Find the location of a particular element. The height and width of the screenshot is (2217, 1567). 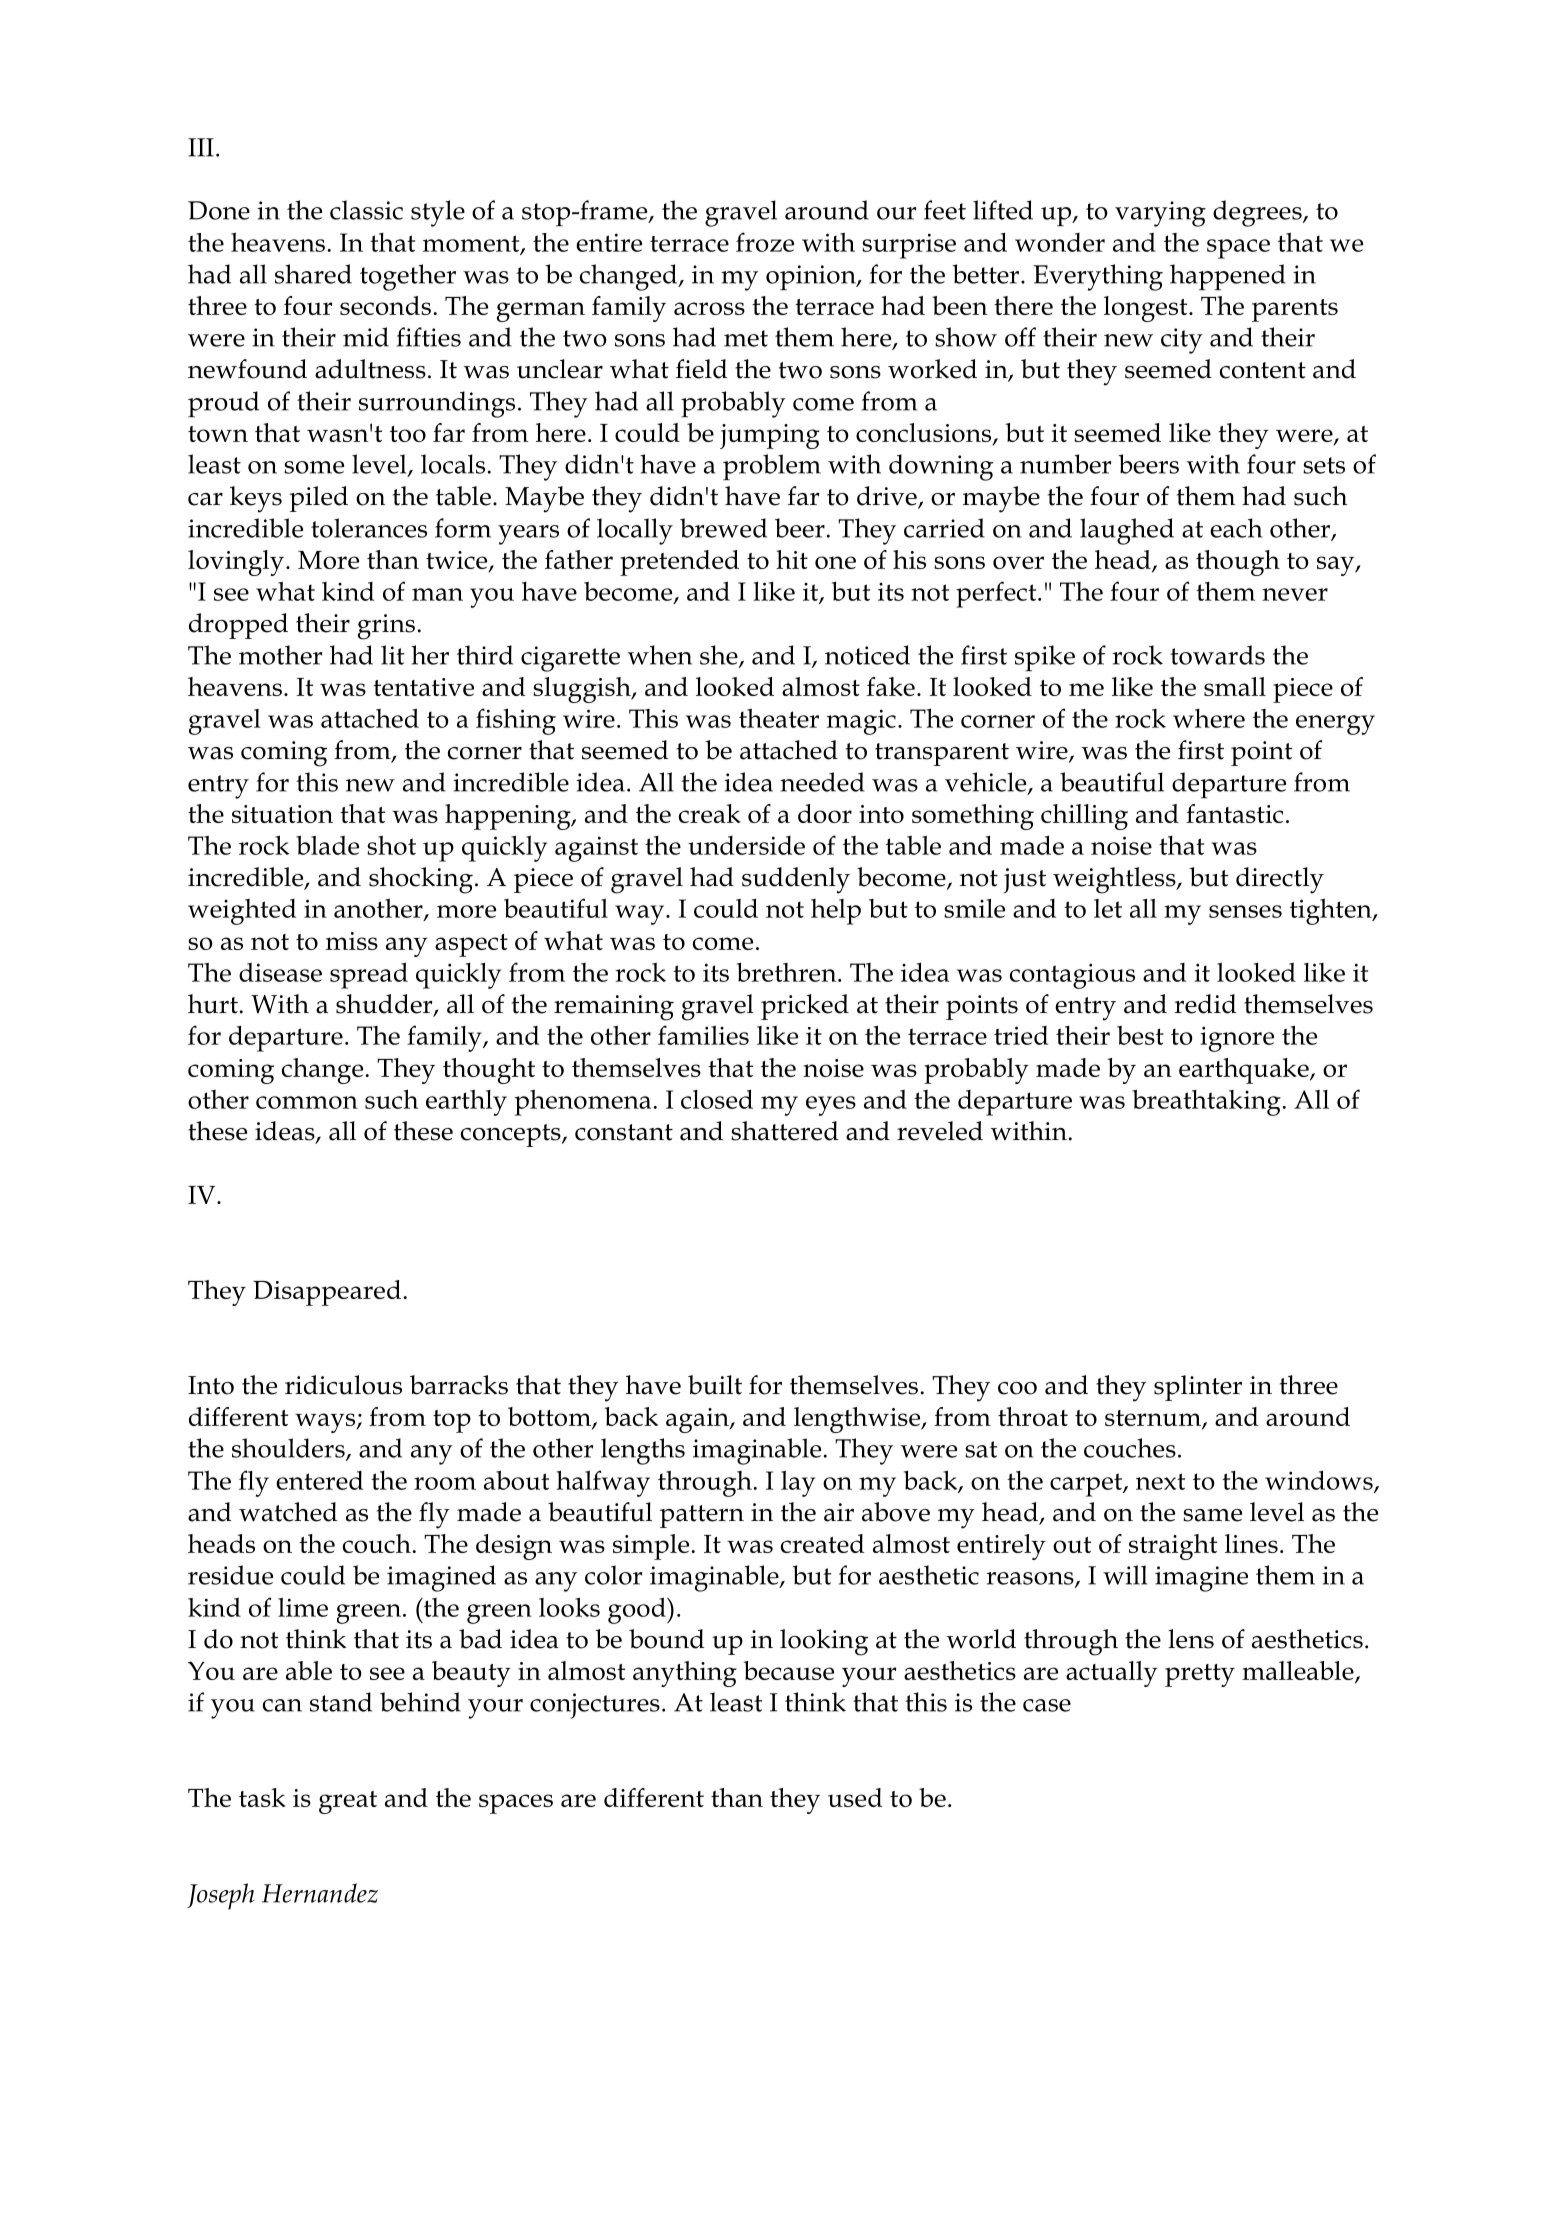

theater is located at coordinates (779, 718).
